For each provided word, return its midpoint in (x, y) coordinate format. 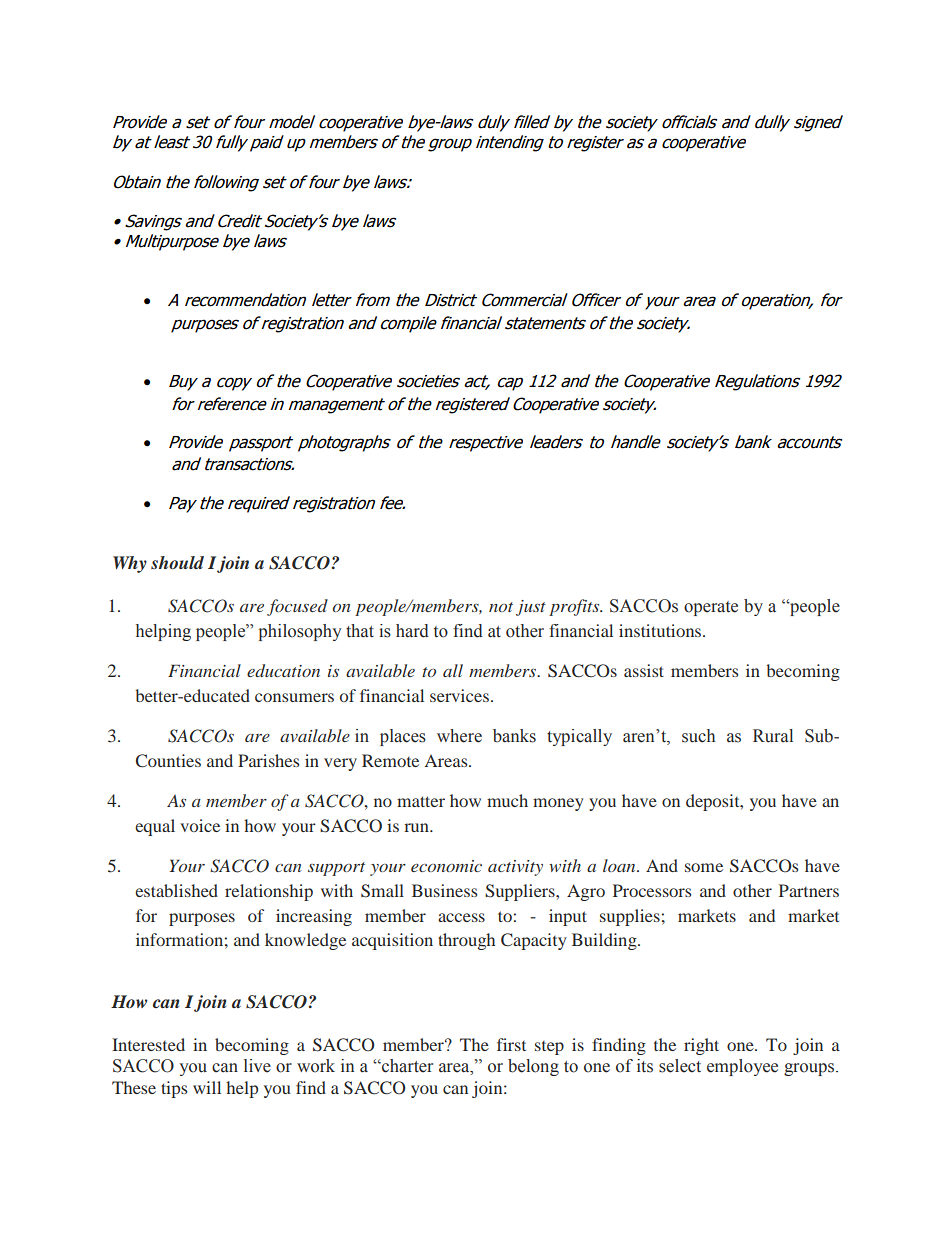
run (418, 827)
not (501, 607)
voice (200, 825)
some (704, 867)
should (177, 562)
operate (711, 608)
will (207, 1087)
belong (533, 1067)
